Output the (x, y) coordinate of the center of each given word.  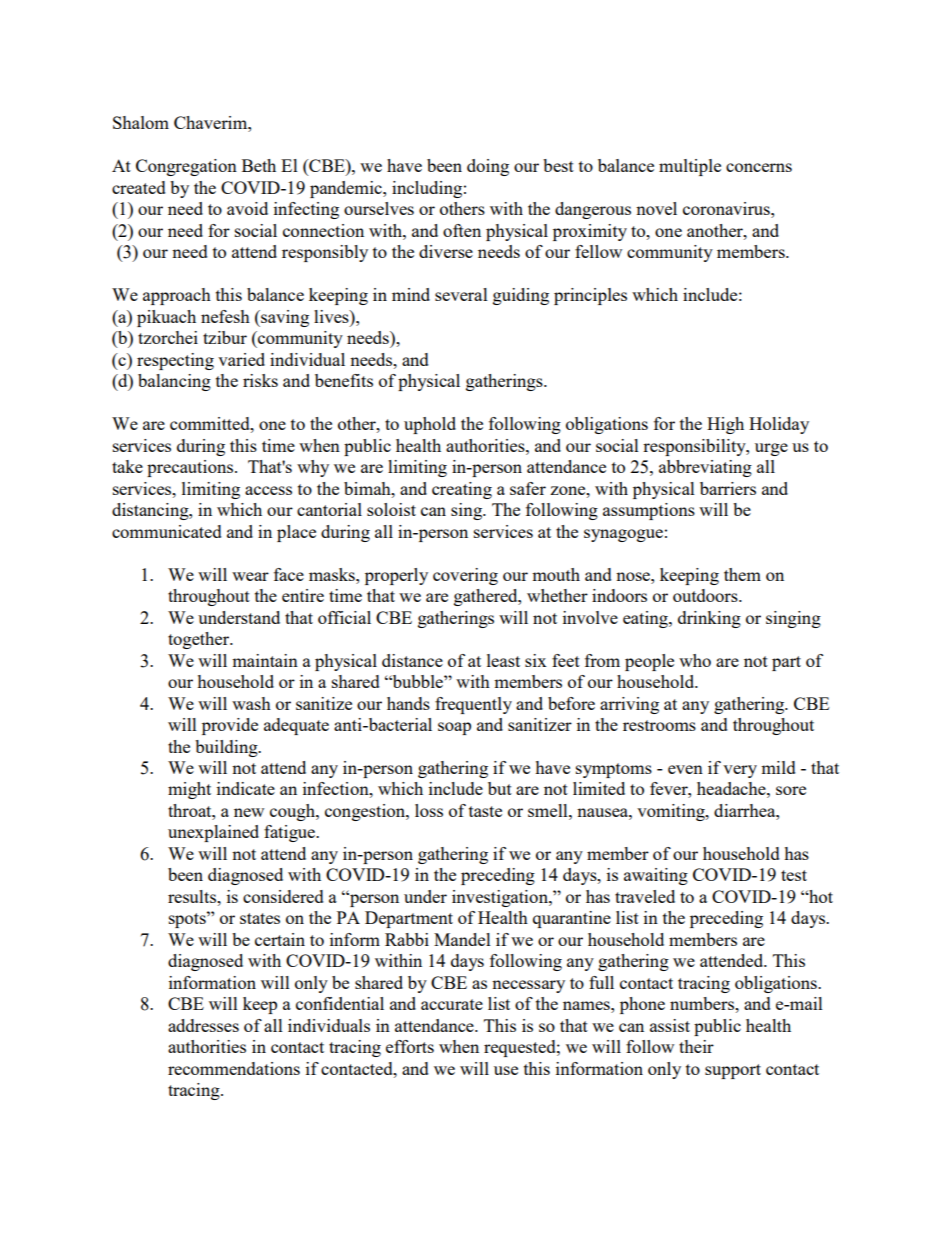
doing (488, 167)
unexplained (213, 833)
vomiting (672, 812)
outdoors (706, 595)
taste (485, 811)
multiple (690, 167)
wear (250, 576)
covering (465, 576)
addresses (203, 1025)
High (725, 425)
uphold (430, 425)
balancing (174, 382)
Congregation (186, 167)
